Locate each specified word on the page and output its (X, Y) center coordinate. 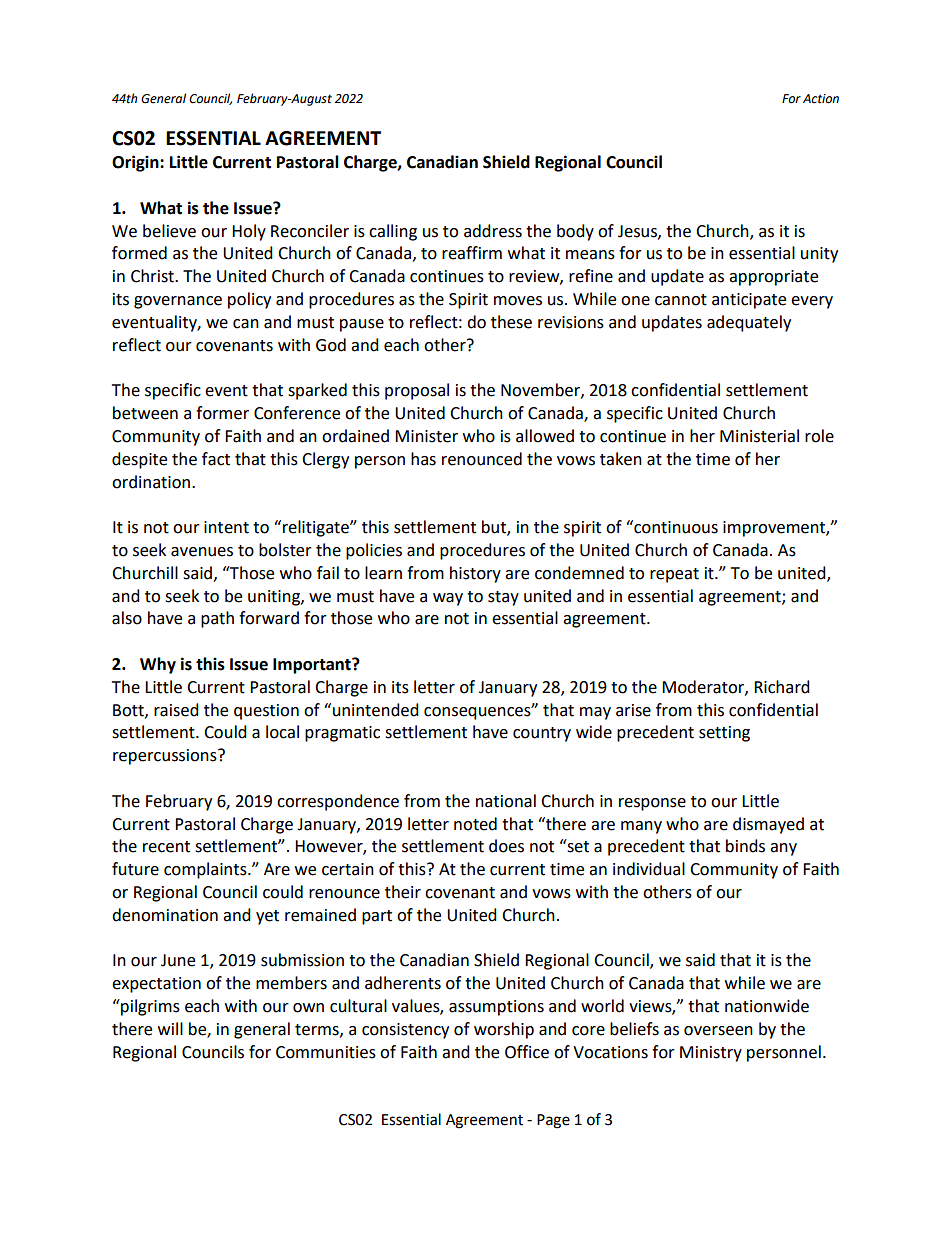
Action (821, 99)
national (506, 801)
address (493, 231)
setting (724, 734)
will (170, 1028)
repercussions (166, 757)
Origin (136, 163)
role (819, 436)
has (423, 459)
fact (216, 459)
